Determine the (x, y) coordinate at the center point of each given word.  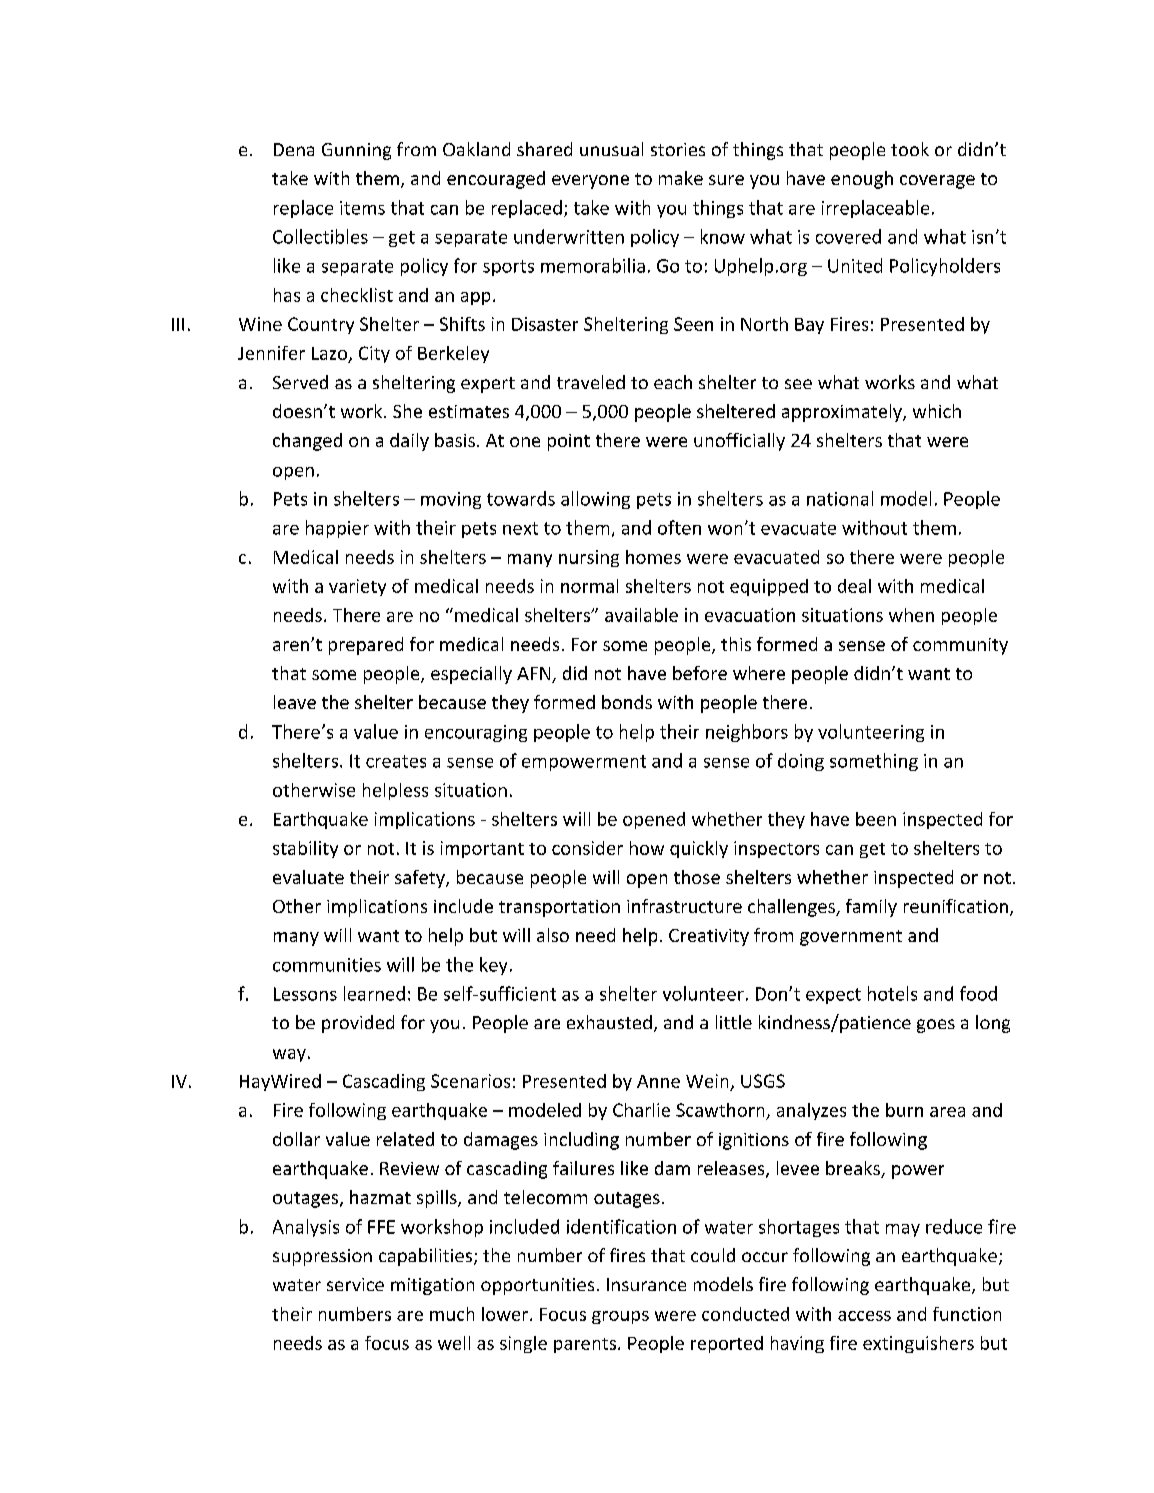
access (864, 1316)
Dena (294, 149)
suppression (322, 1257)
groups (620, 1317)
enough (862, 180)
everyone (590, 182)
